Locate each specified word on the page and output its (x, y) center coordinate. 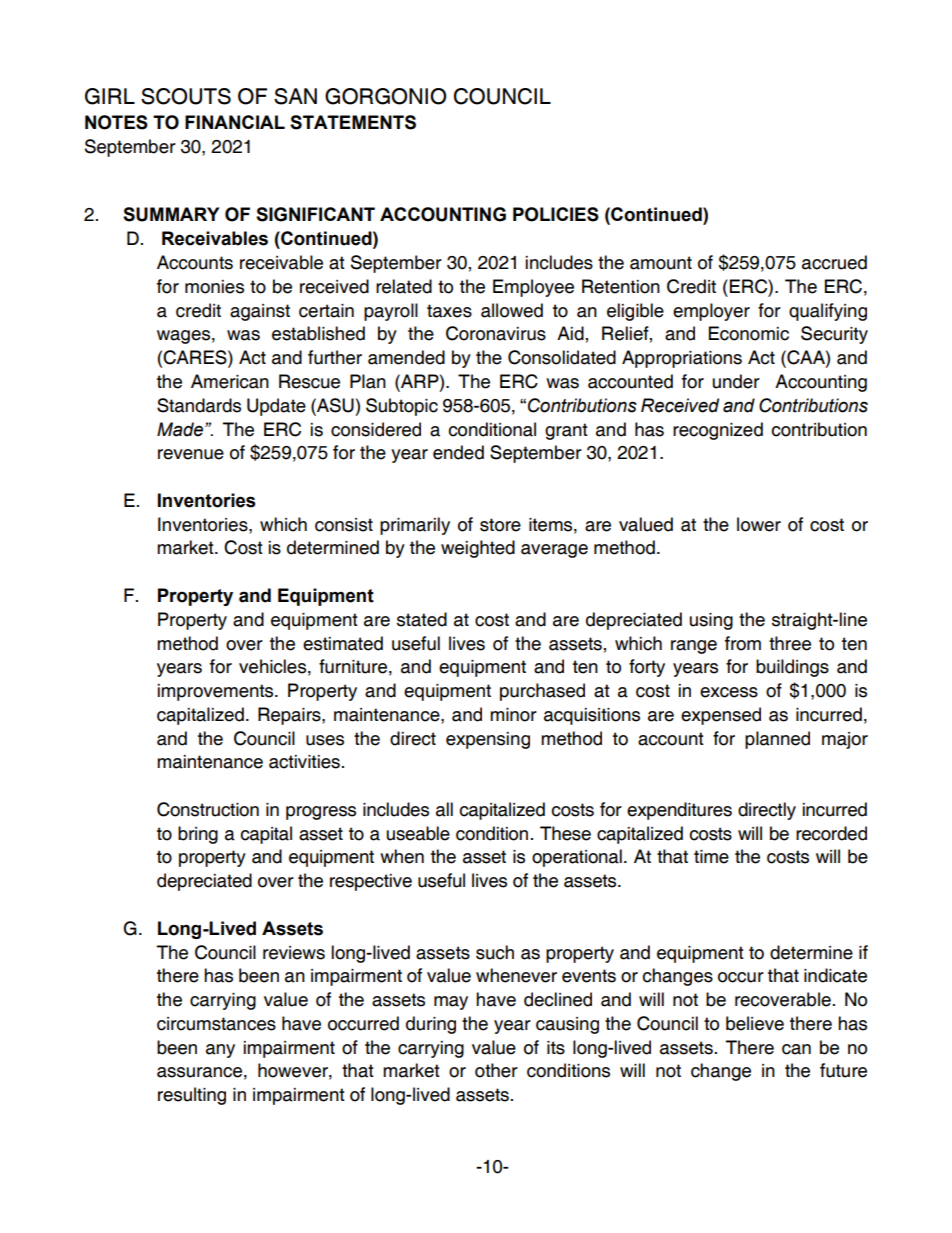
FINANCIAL (235, 122)
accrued (834, 262)
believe (755, 1023)
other (496, 1070)
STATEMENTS (353, 122)
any (220, 1051)
